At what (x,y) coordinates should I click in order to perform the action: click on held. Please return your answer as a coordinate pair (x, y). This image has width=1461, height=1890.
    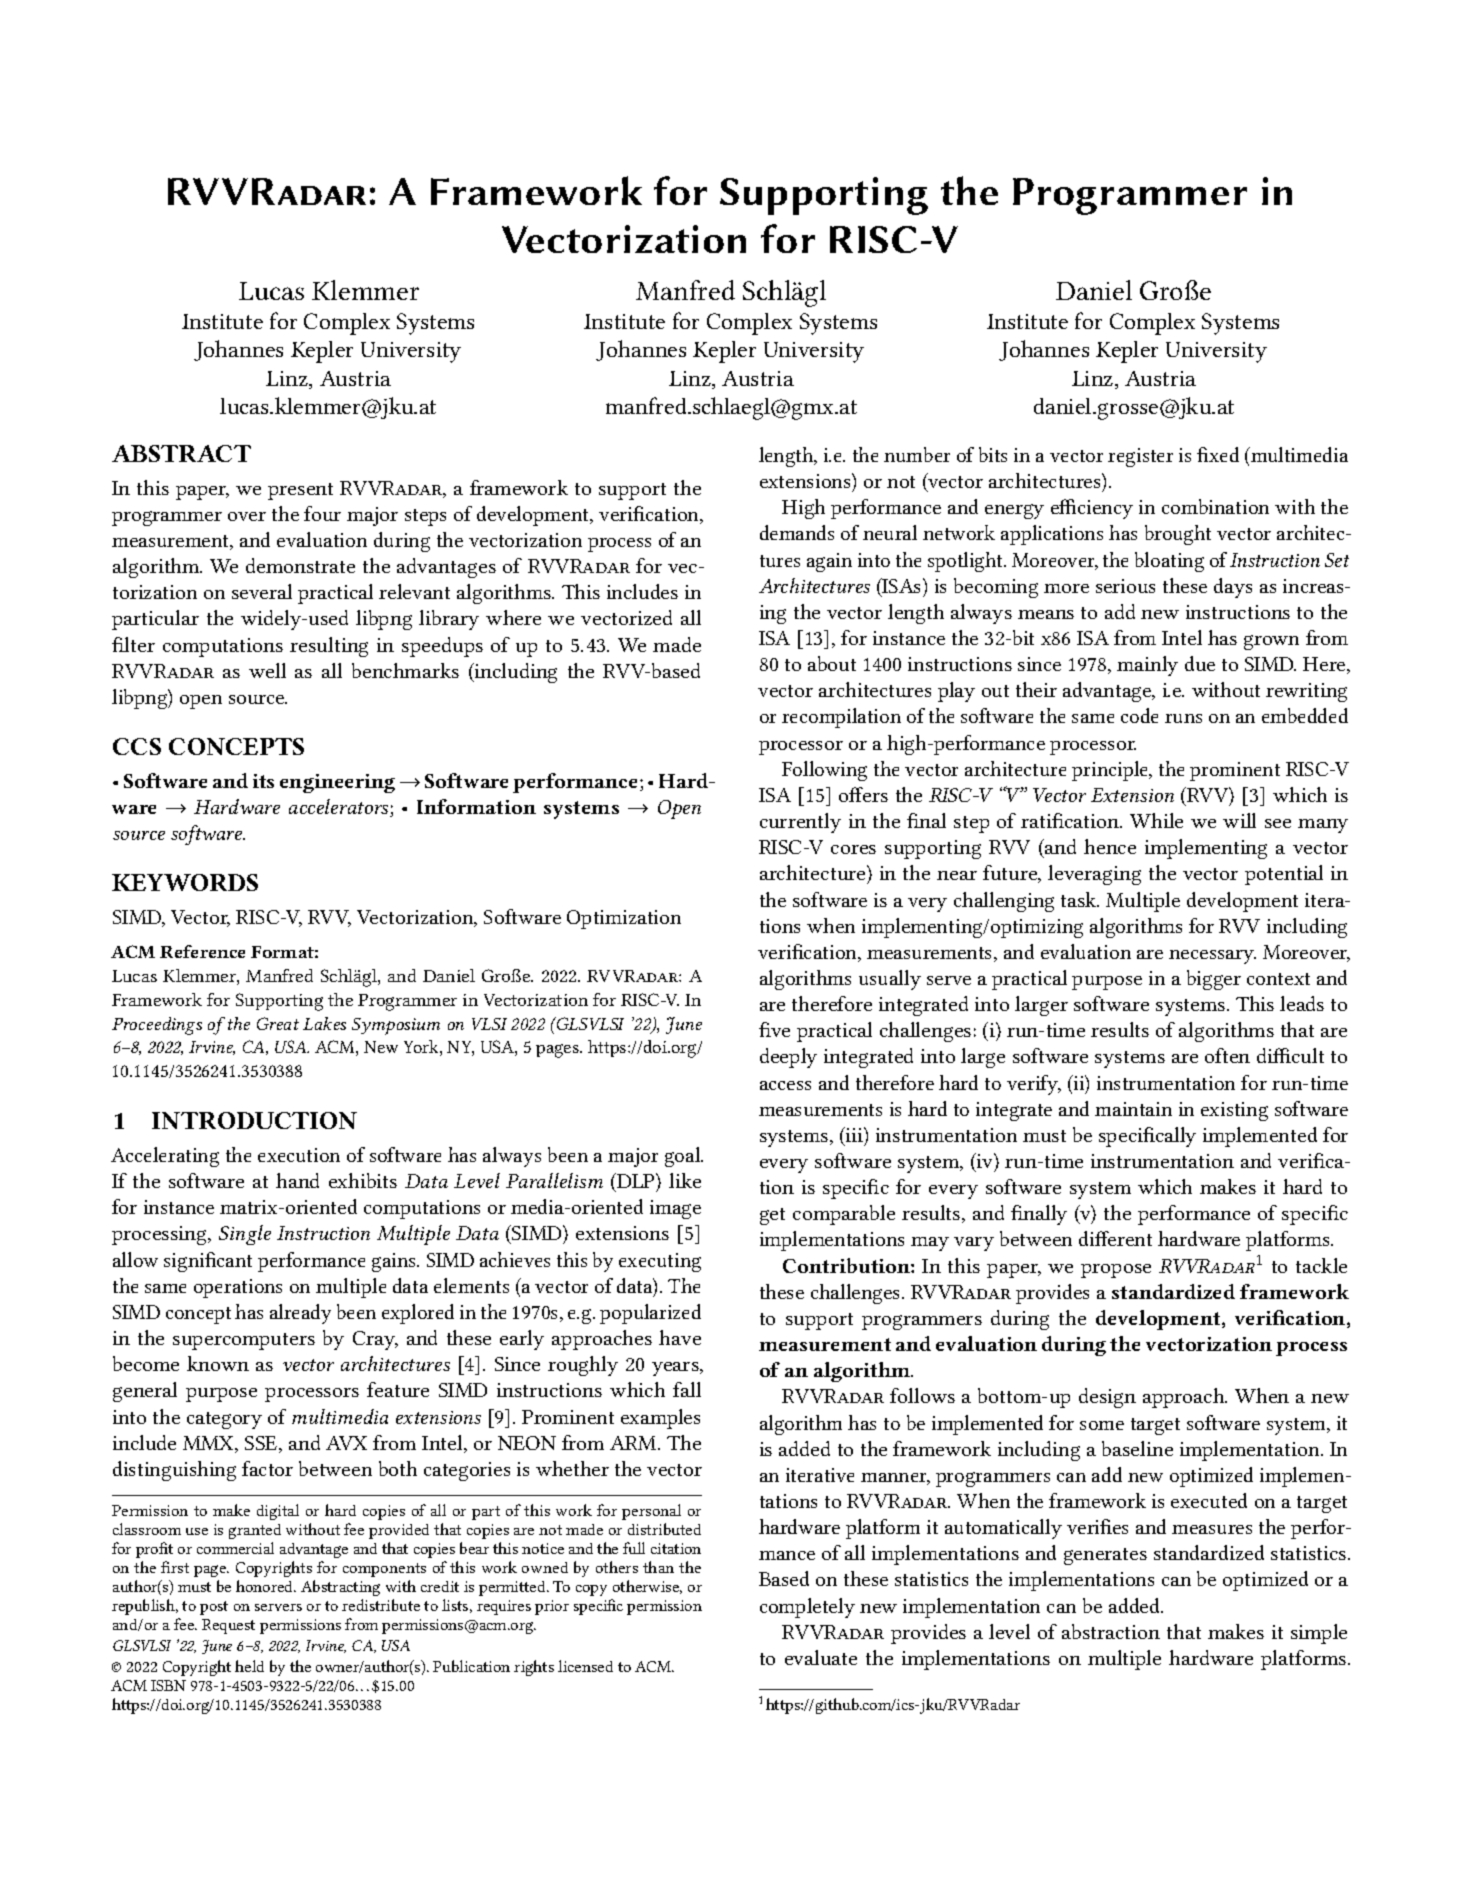
    Looking at the image, I should click on (249, 1666).
